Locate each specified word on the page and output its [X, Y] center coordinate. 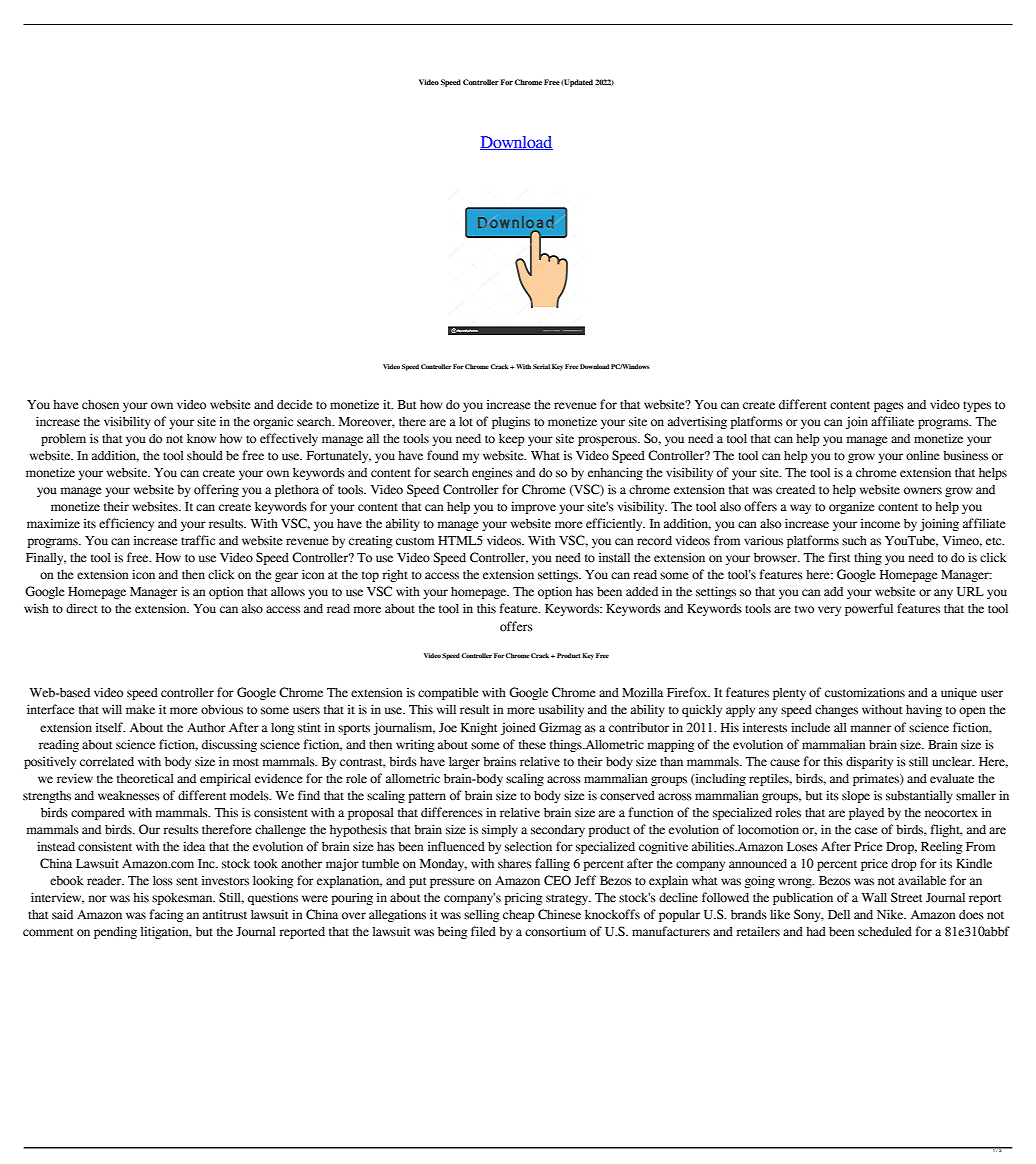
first [839, 557]
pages [889, 407]
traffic [198, 540]
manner [871, 728]
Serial [541, 366]
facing [167, 915]
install [614, 557]
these [532, 745]
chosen [100, 405]
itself [110, 727]
